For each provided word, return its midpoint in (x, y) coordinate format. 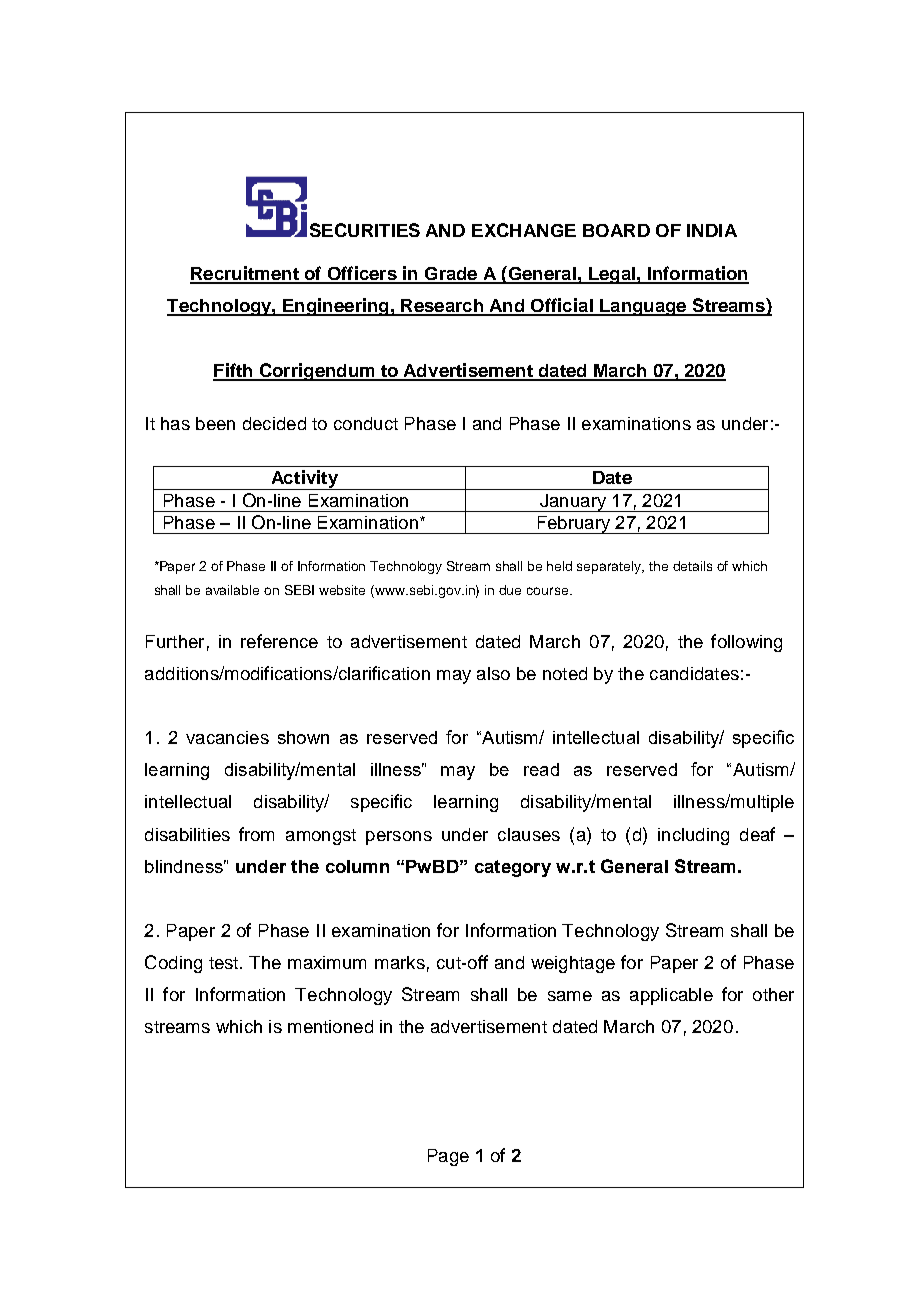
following (746, 643)
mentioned (330, 1026)
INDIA (712, 230)
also (493, 673)
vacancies (227, 737)
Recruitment (245, 274)
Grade (451, 275)
